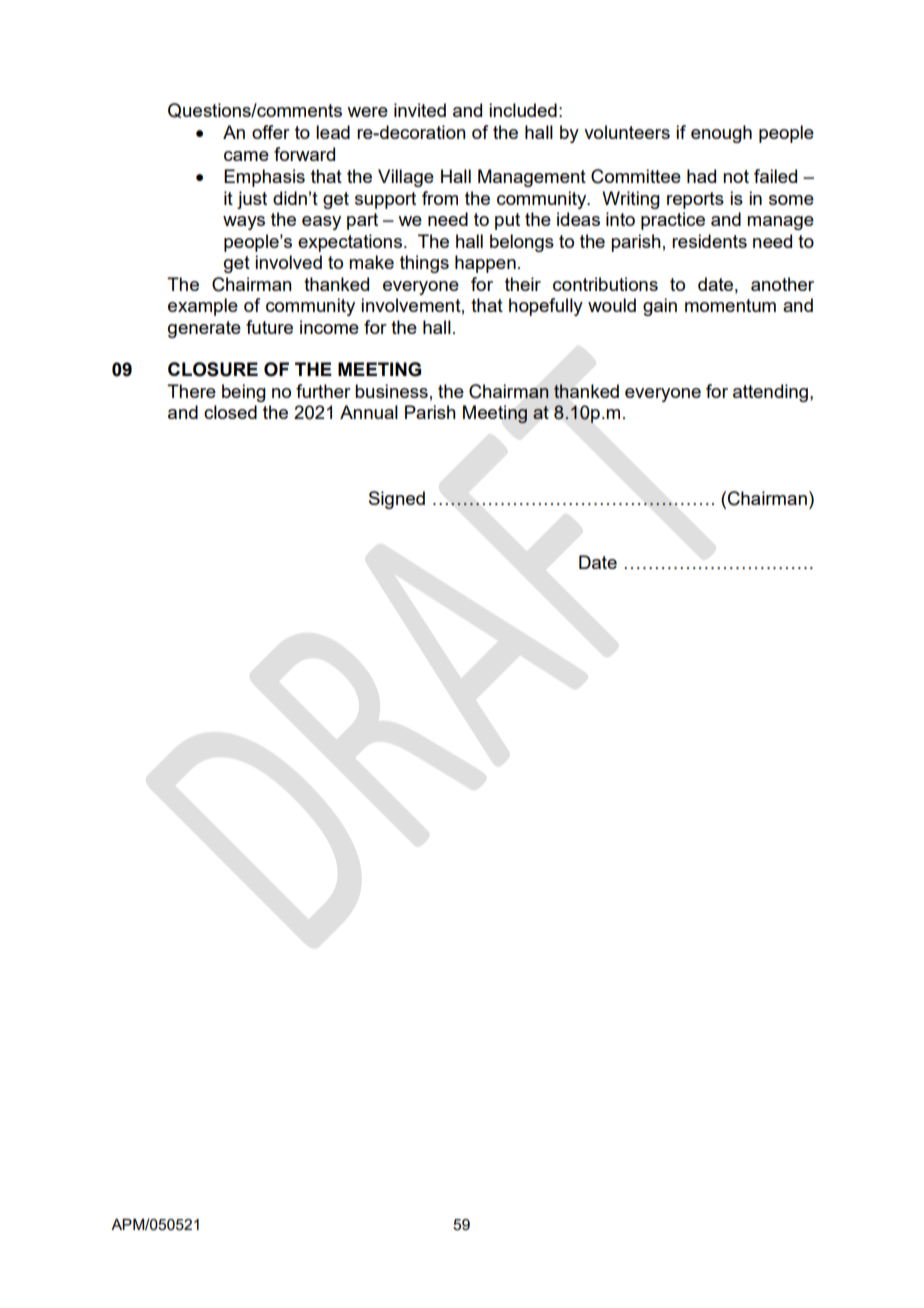 The width and height of the page is (924, 1308). Describe the element at coordinates (507, 221) in the page. I see `put` at that location.
